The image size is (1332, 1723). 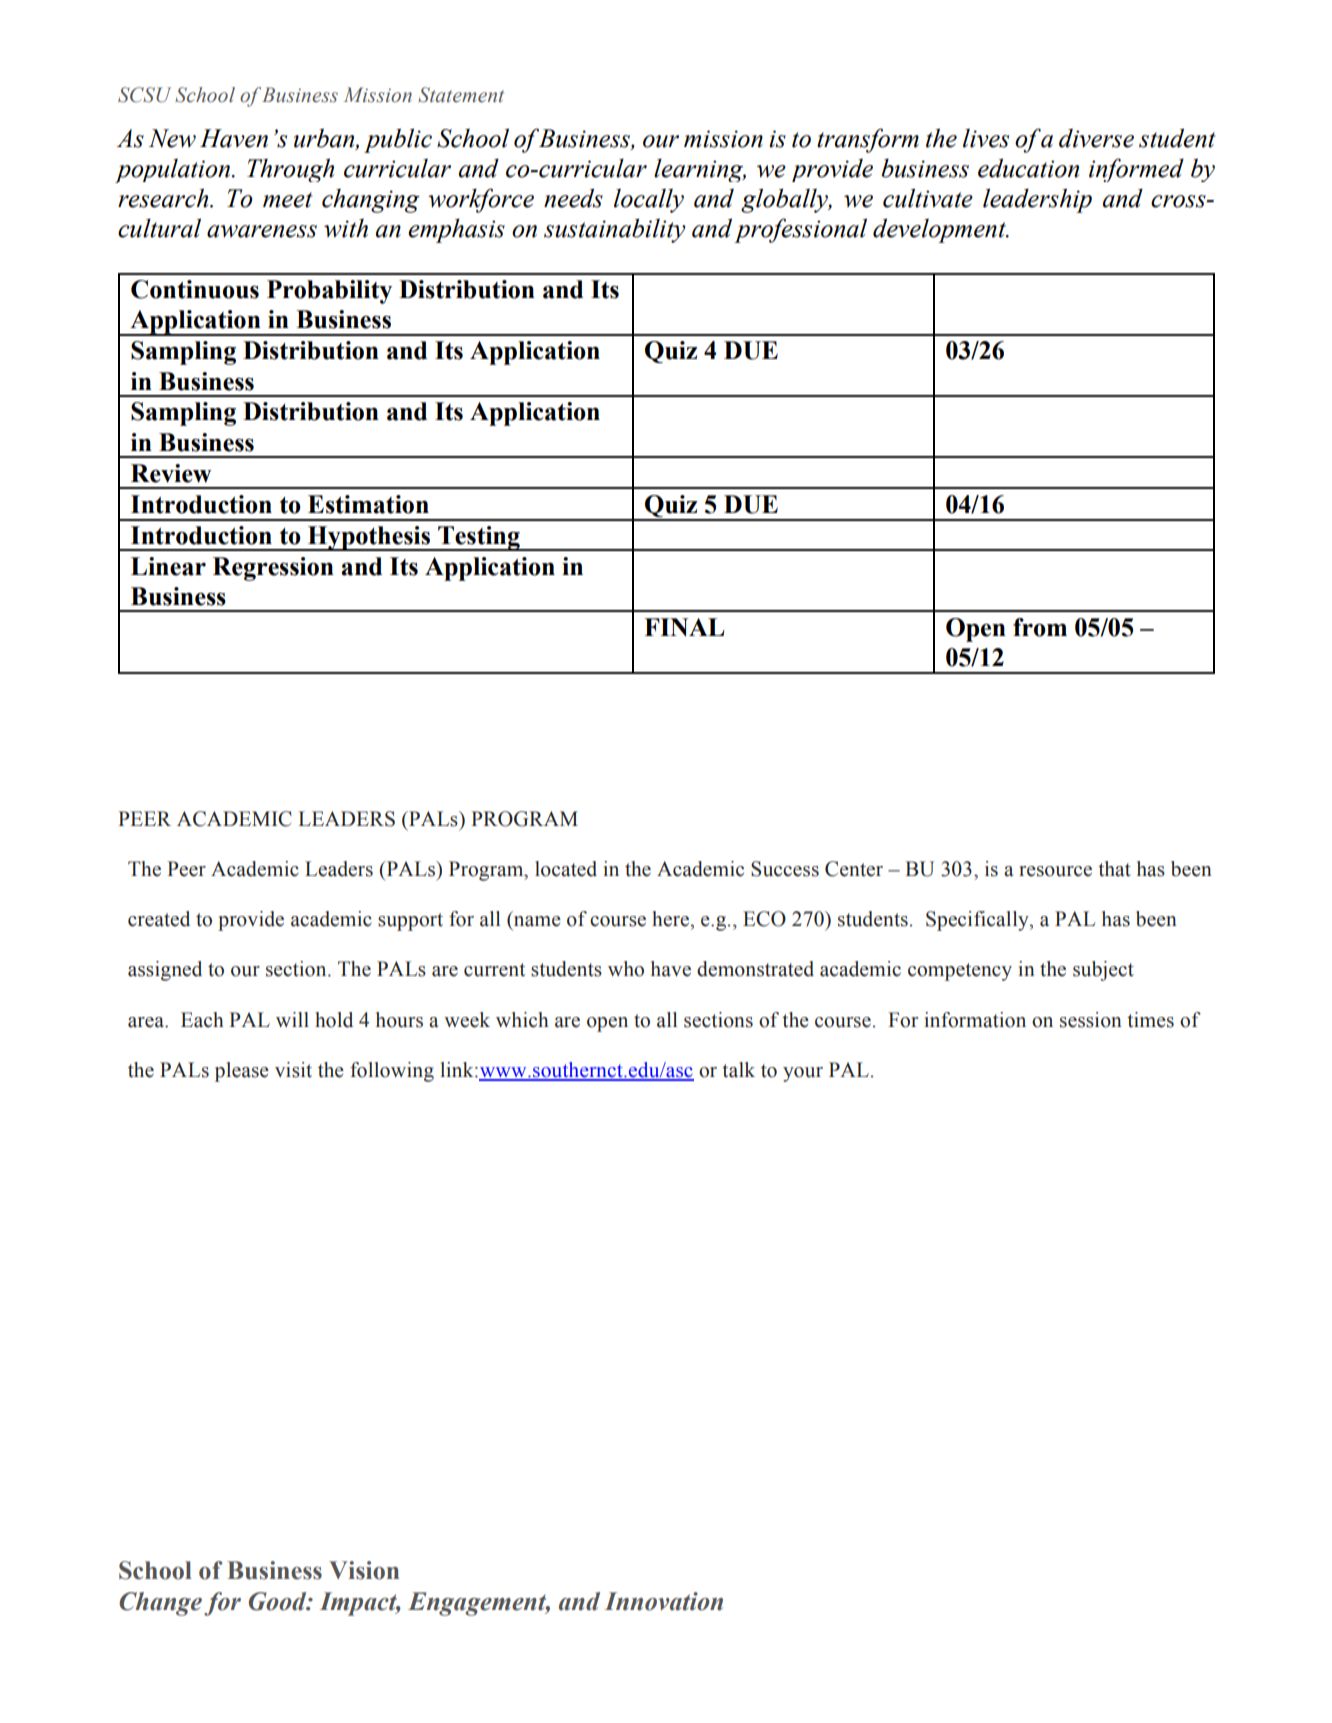 I want to click on created, so click(x=159, y=919).
